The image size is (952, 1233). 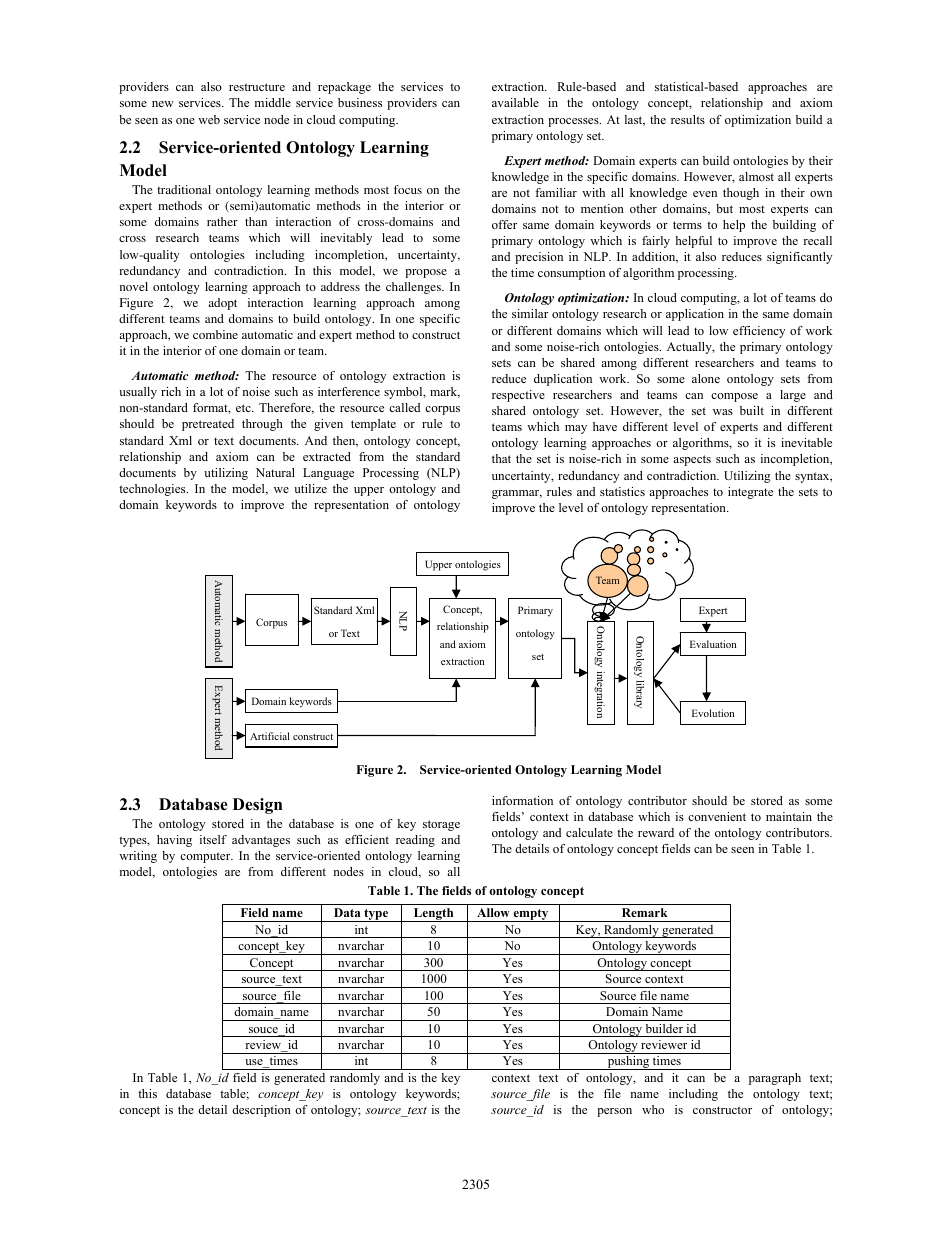 What do you see at coordinates (209, 119) in the page?
I see `web` at bounding box center [209, 119].
